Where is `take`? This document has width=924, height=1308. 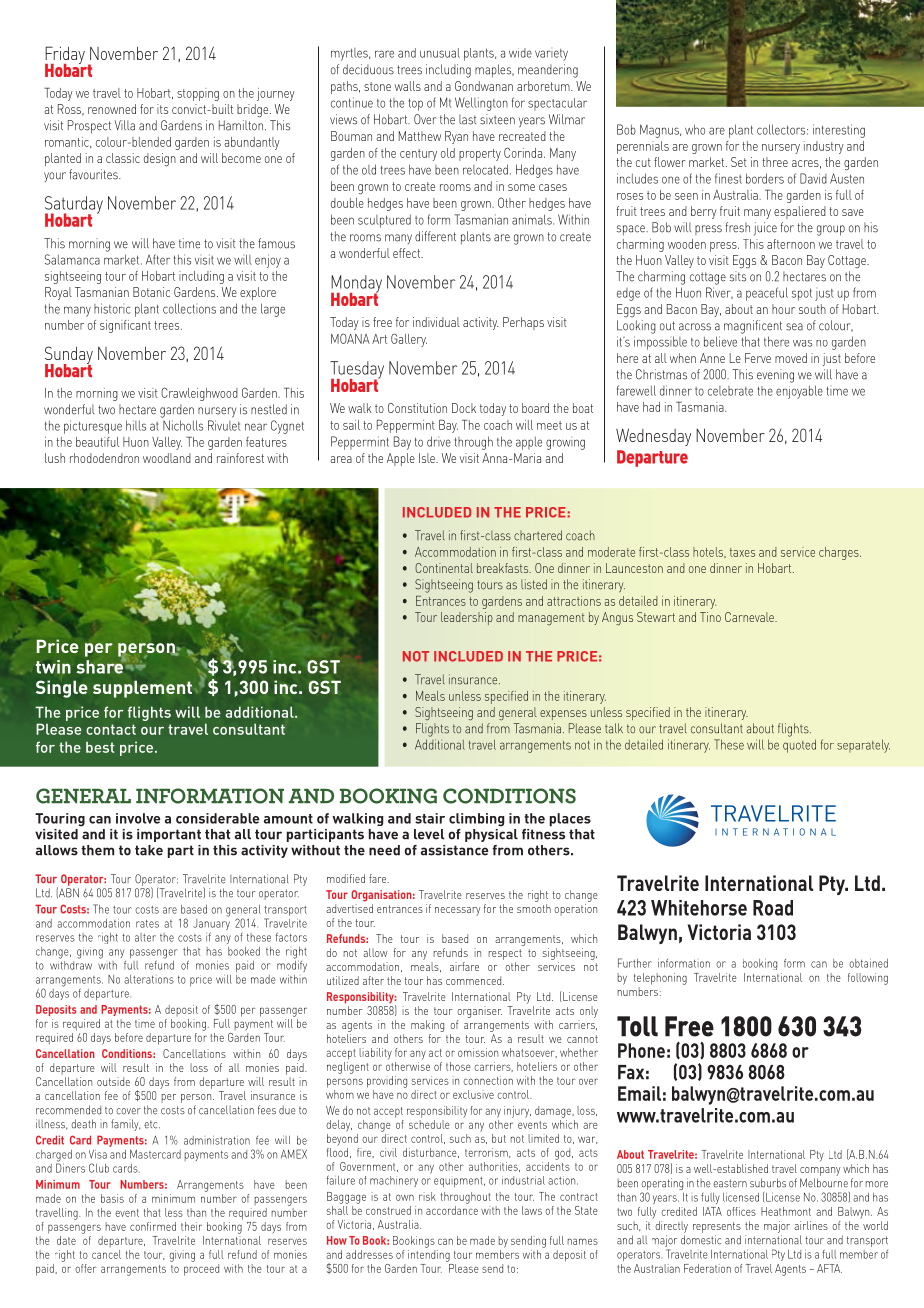
take is located at coordinates (149, 850).
